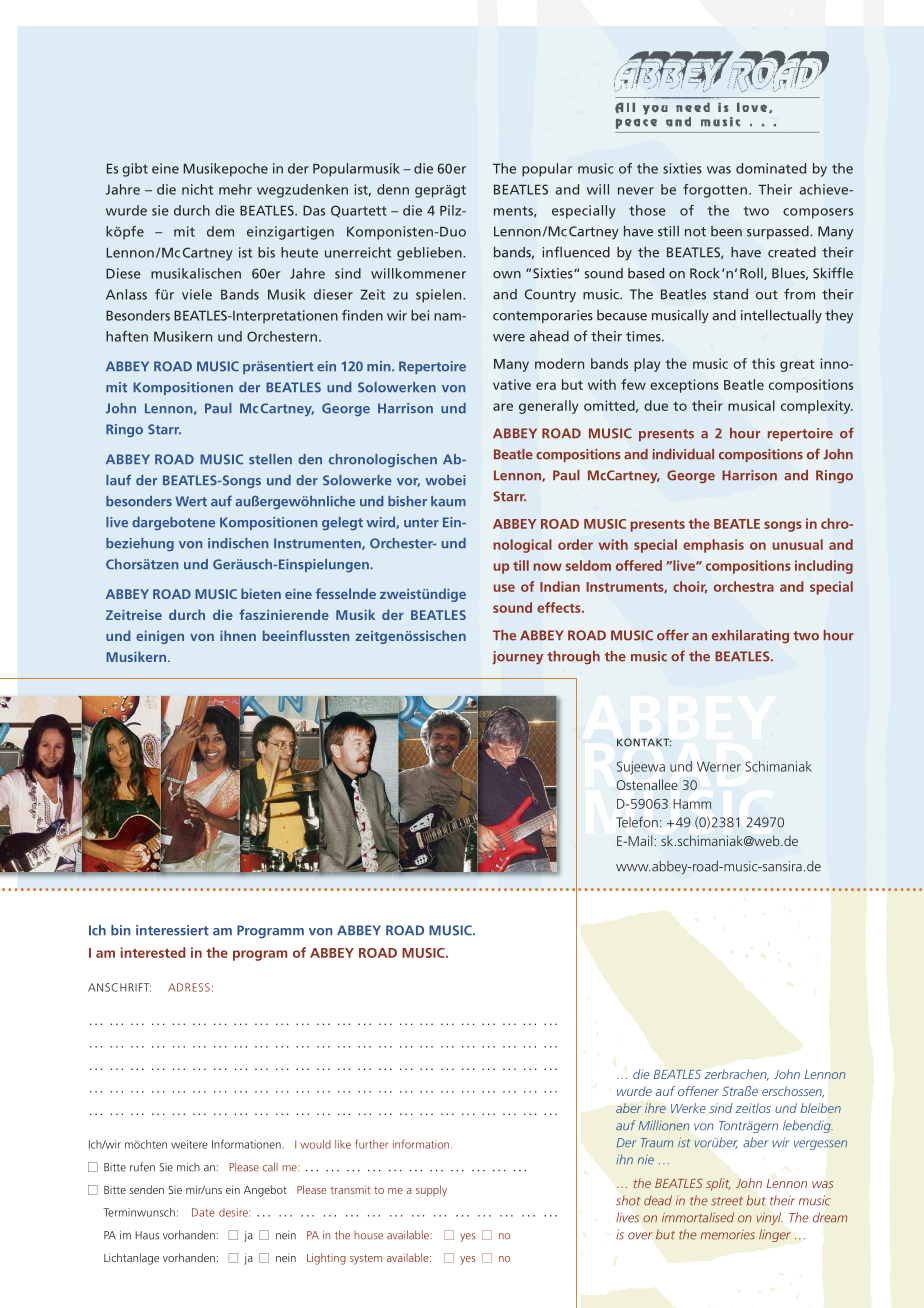  What do you see at coordinates (197, 189) in the screenshot?
I see `nicht` at bounding box center [197, 189].
